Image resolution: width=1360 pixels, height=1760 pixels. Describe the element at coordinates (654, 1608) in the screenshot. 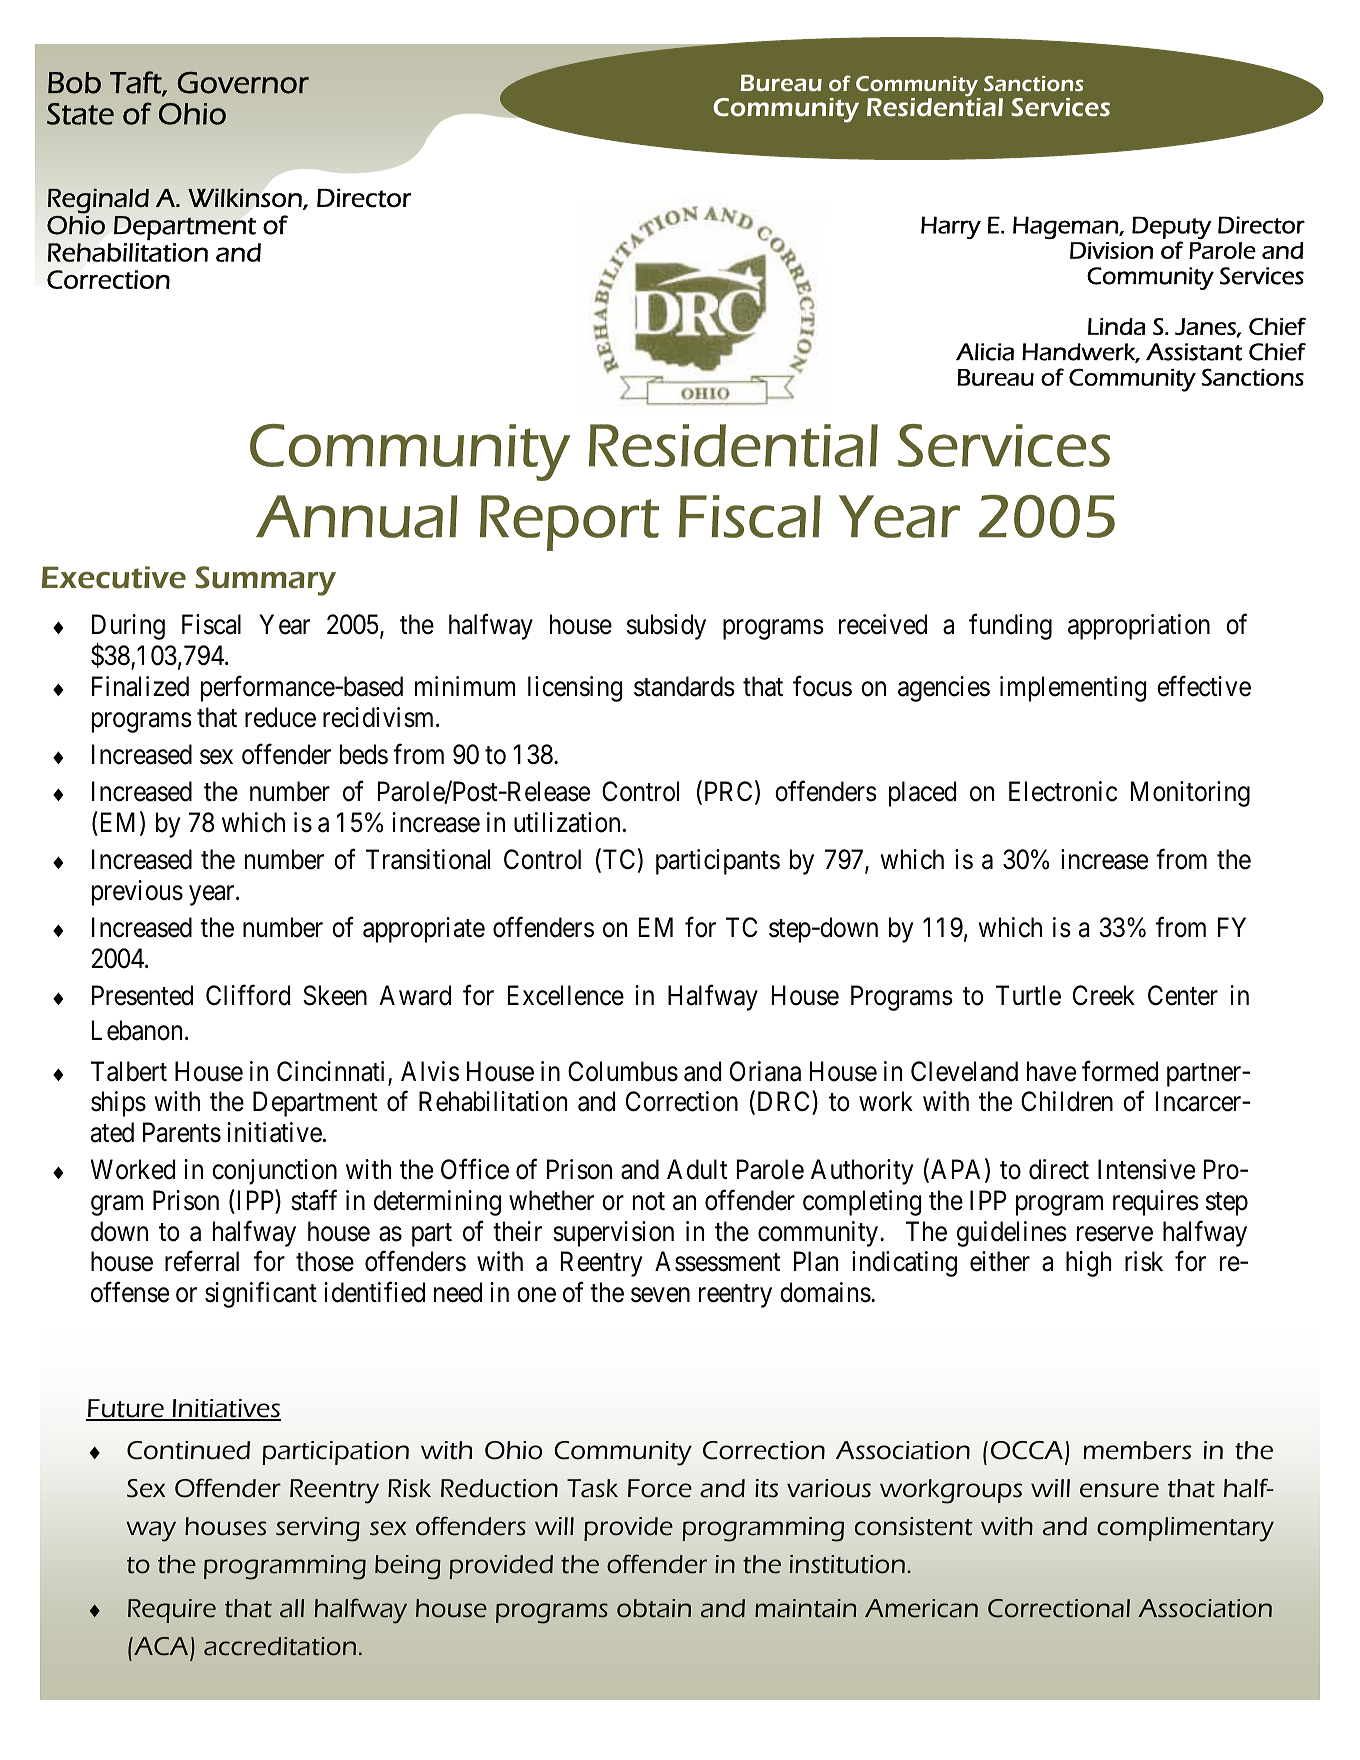

I see `obtain` at that location.
